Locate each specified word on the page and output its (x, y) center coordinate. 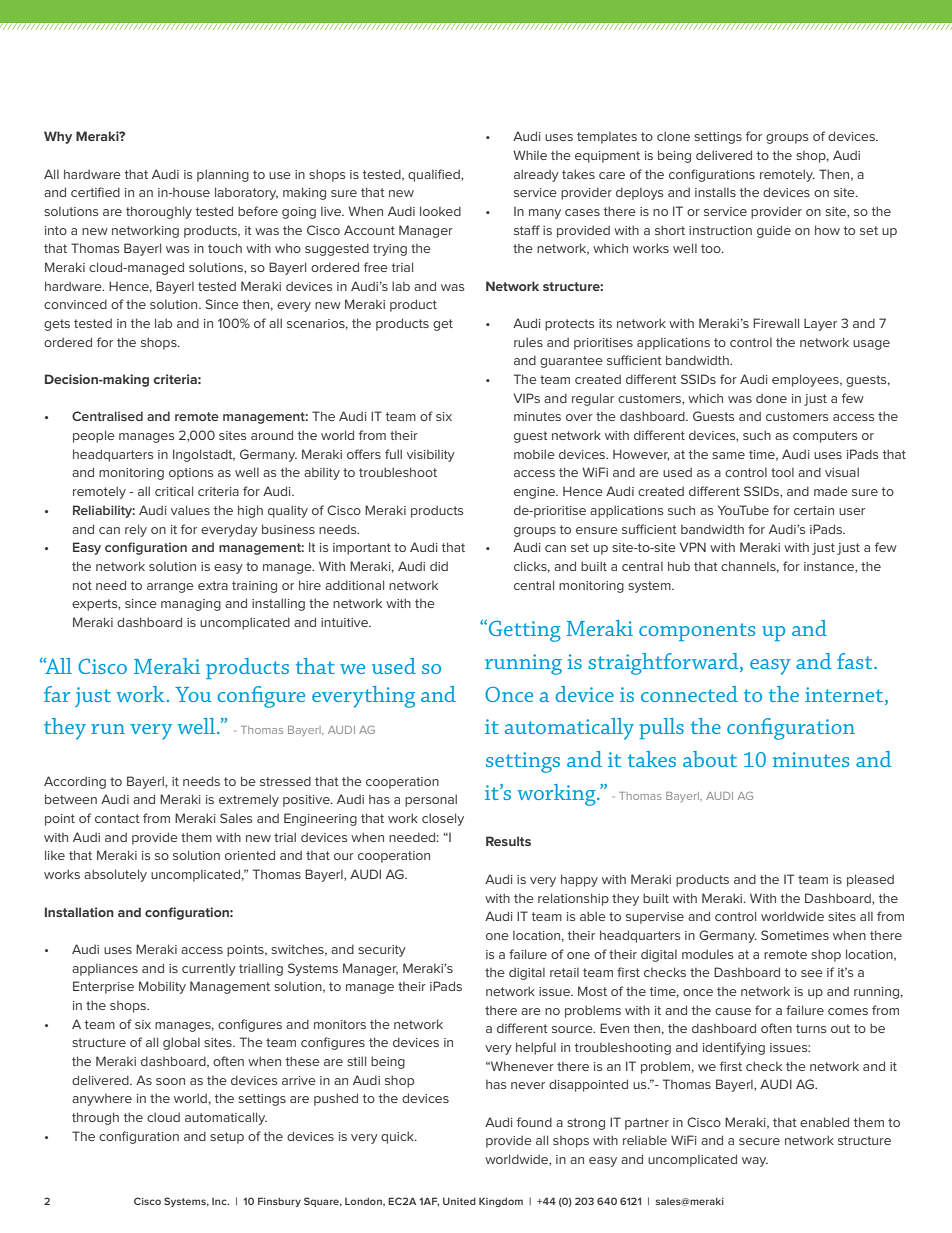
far (57, 694)
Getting (523, 630)
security (382, 951)
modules (707, 954)
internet (845, 694)
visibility (431, 456)
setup (227, 1138)
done (771, 398)
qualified (435, 175)
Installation (79, 912)
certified (95, 192)
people (94, 436)
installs (715, 192)
